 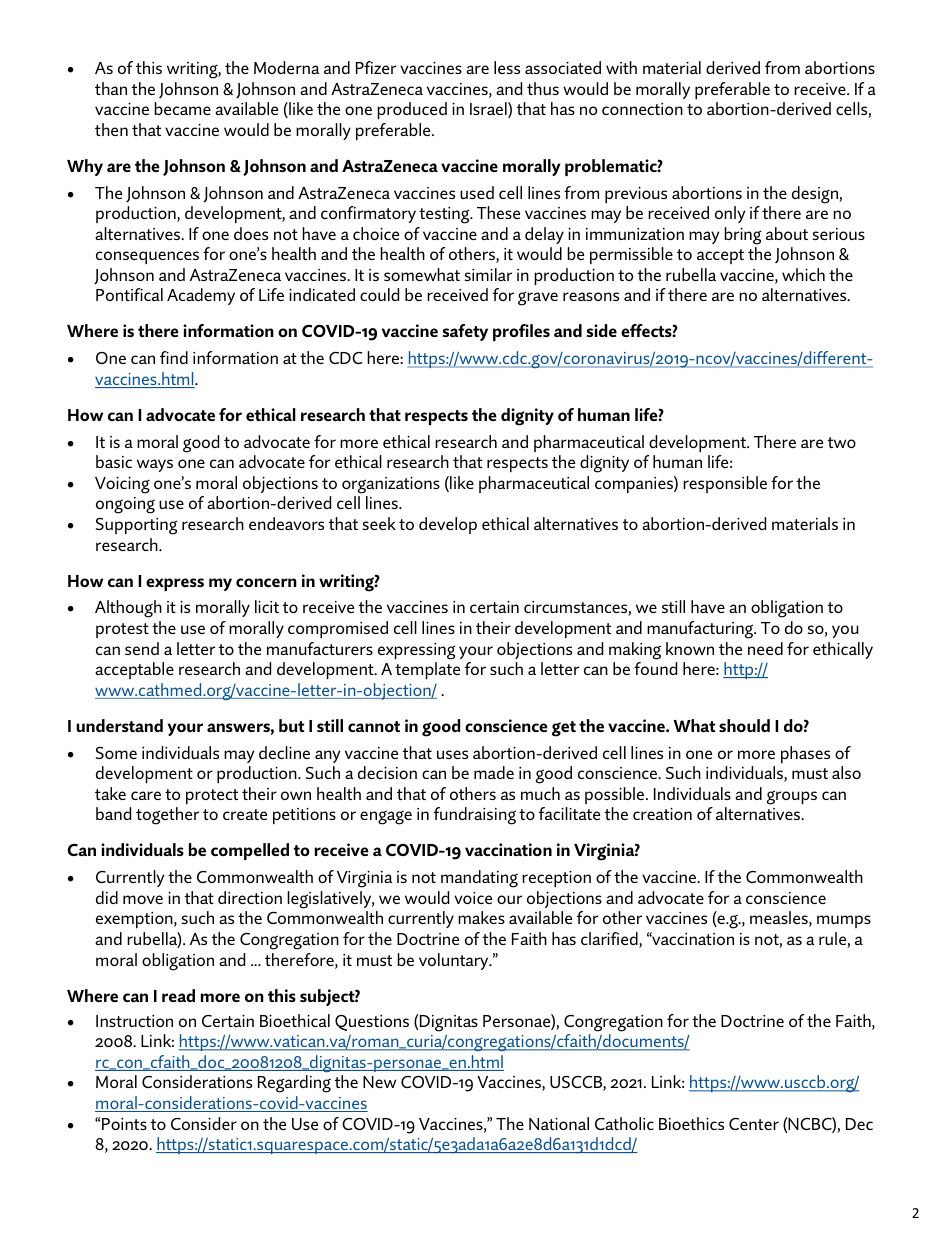 I want to click on became, so click(x=182, y=108).
